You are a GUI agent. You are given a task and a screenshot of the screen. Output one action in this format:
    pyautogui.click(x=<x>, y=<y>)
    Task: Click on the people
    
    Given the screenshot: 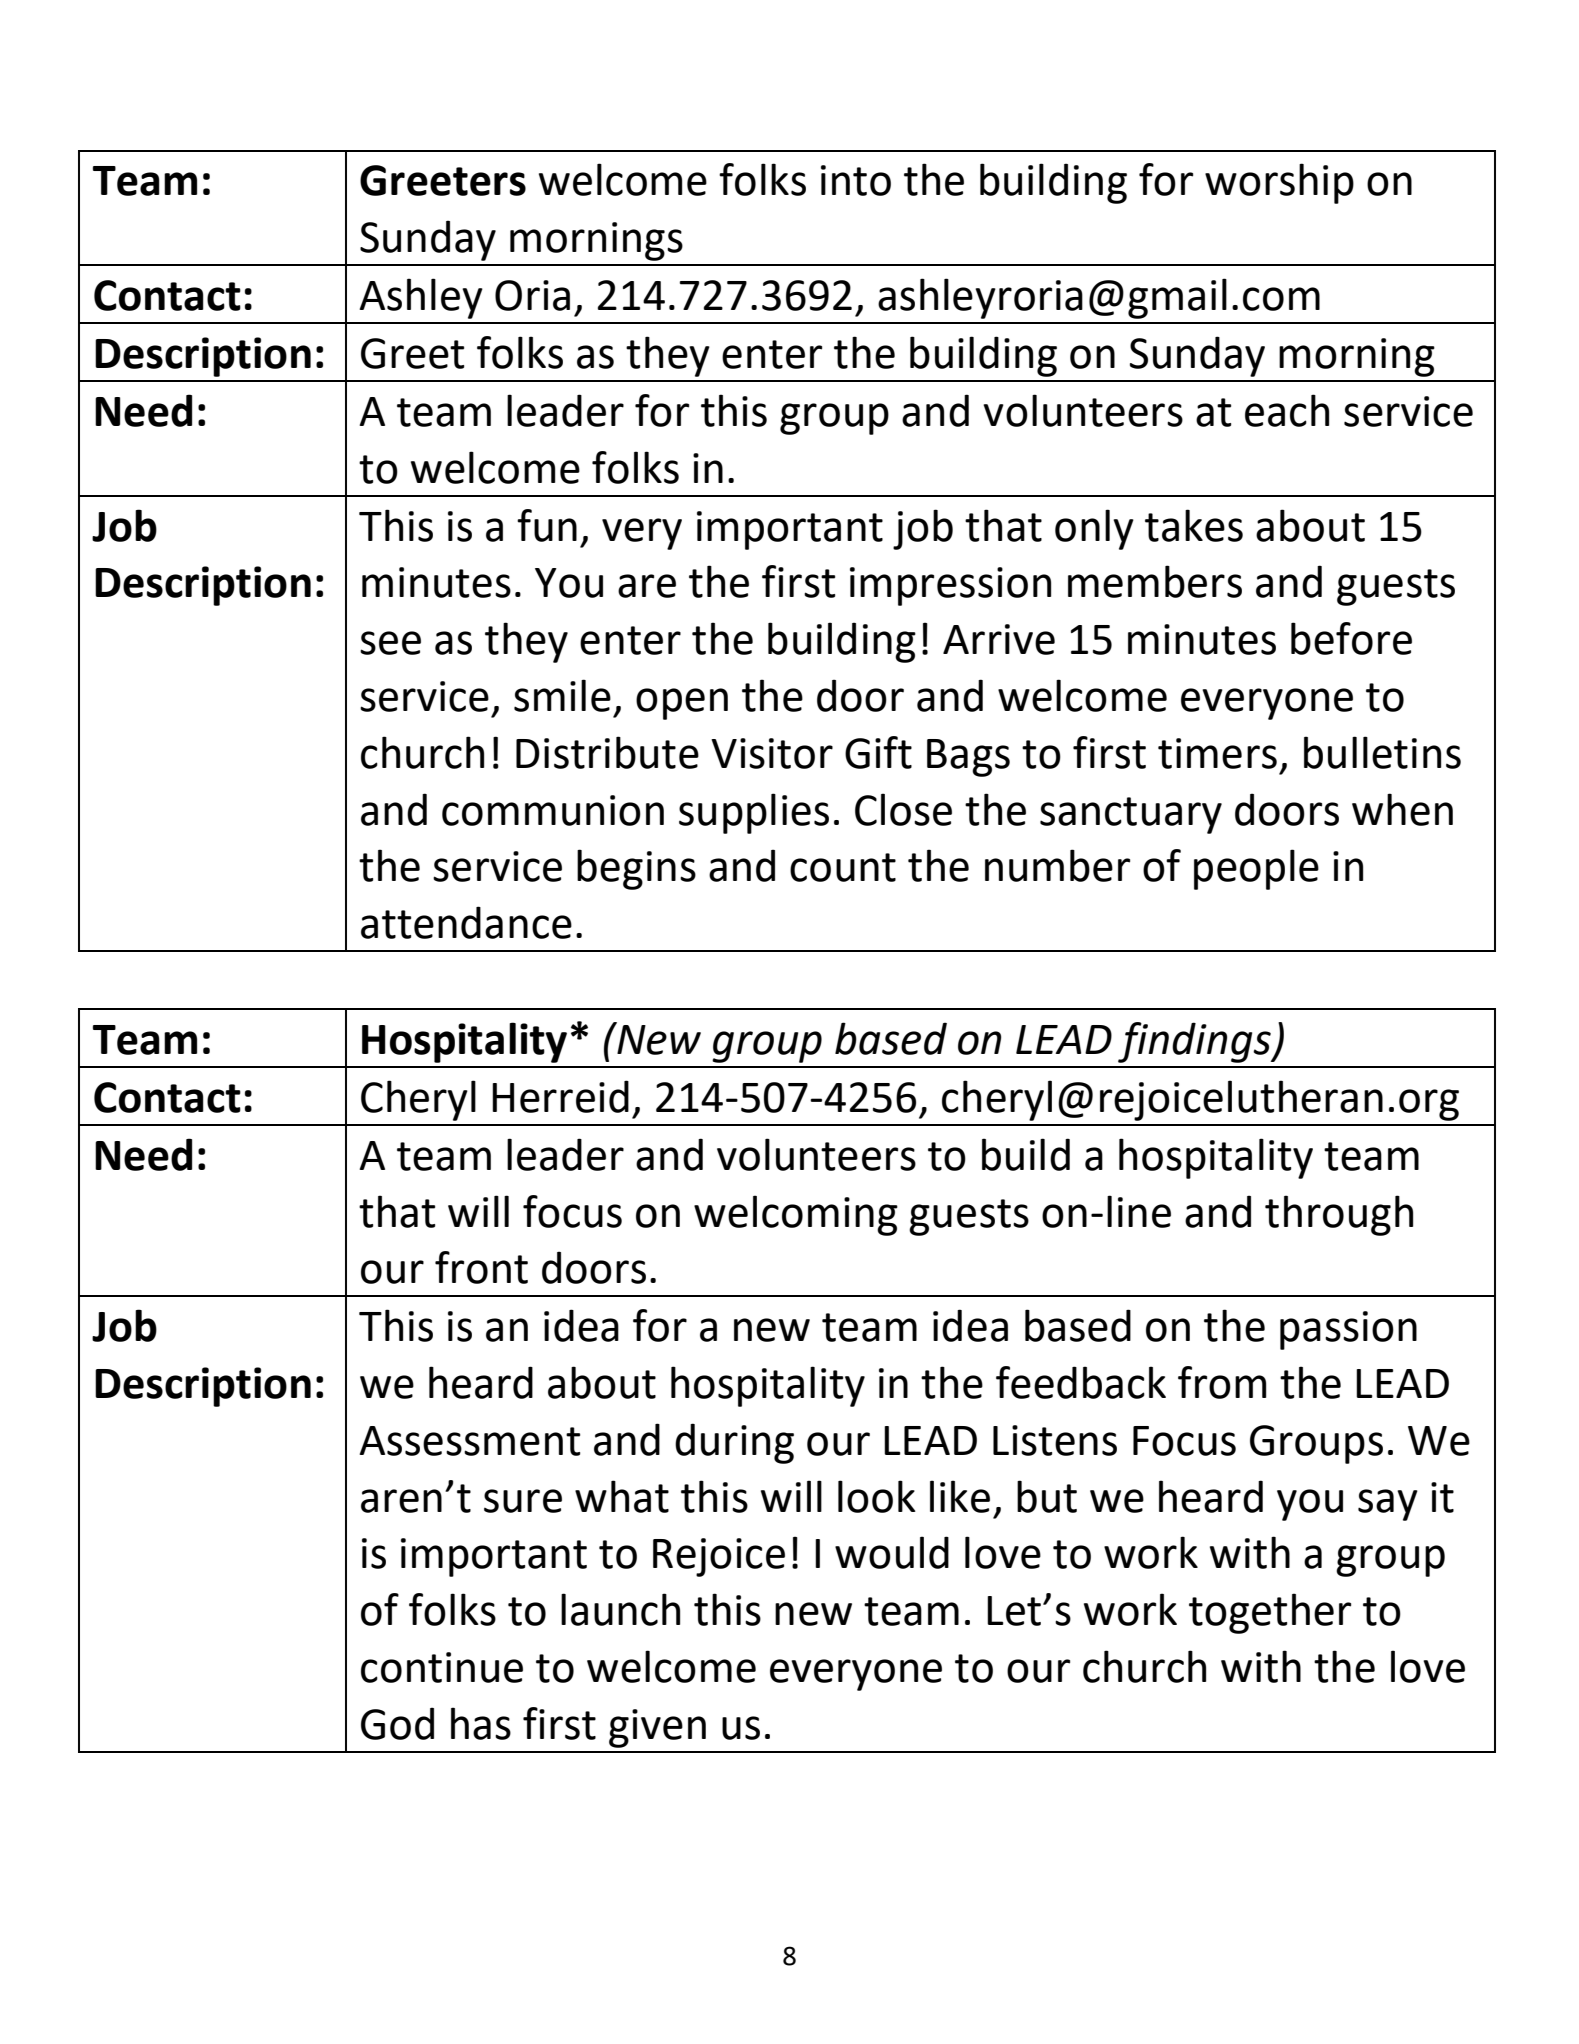 What is the action you would take?
    pyautogui.click(x=1256, y=869)
